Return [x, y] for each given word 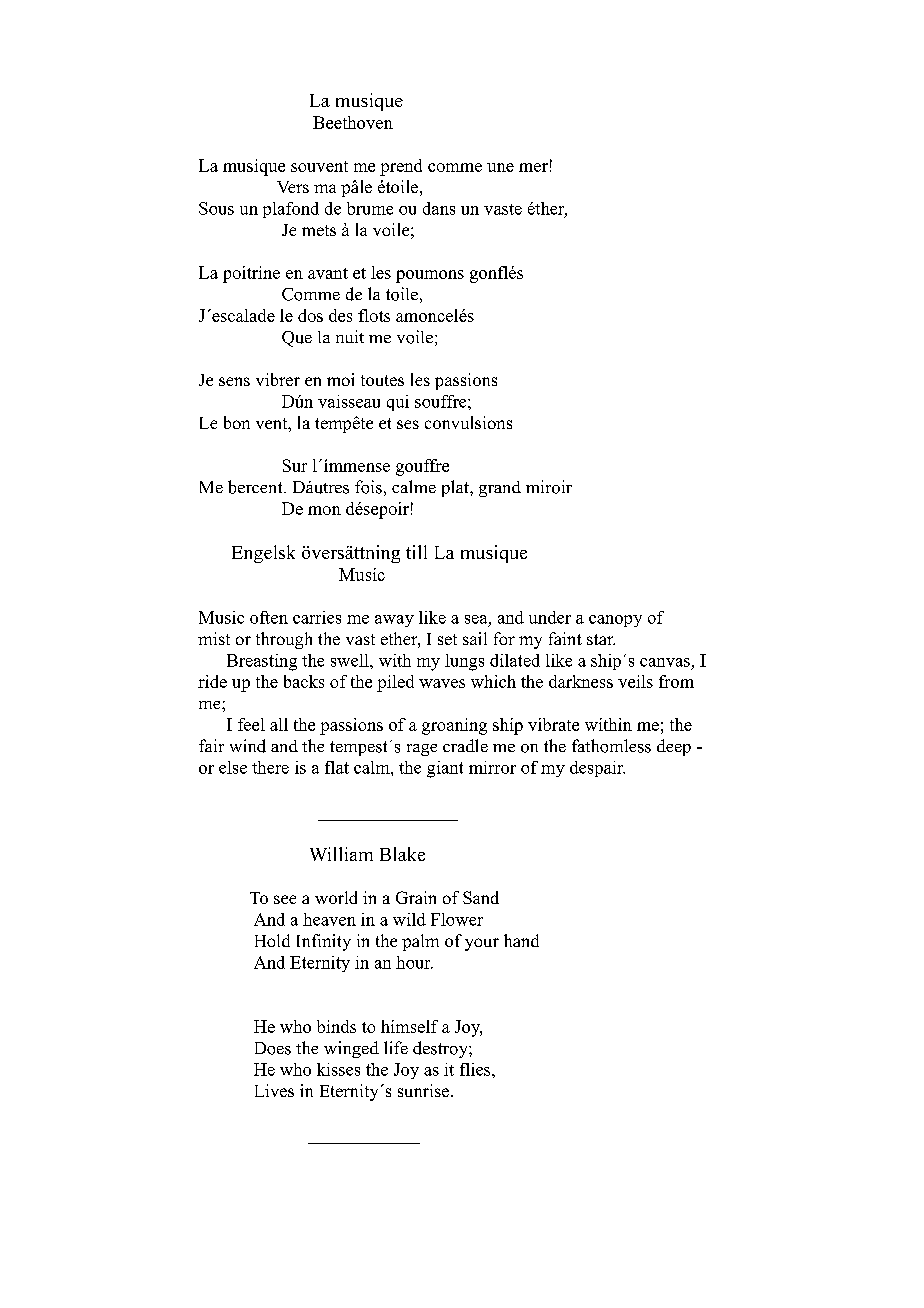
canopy [615, 621]
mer [533, 167]
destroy [441, 1049]
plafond [291, 210]
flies [476, 1069]
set [447, 639]
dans [439, 208]
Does [273, 1048]
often [269, 617]
